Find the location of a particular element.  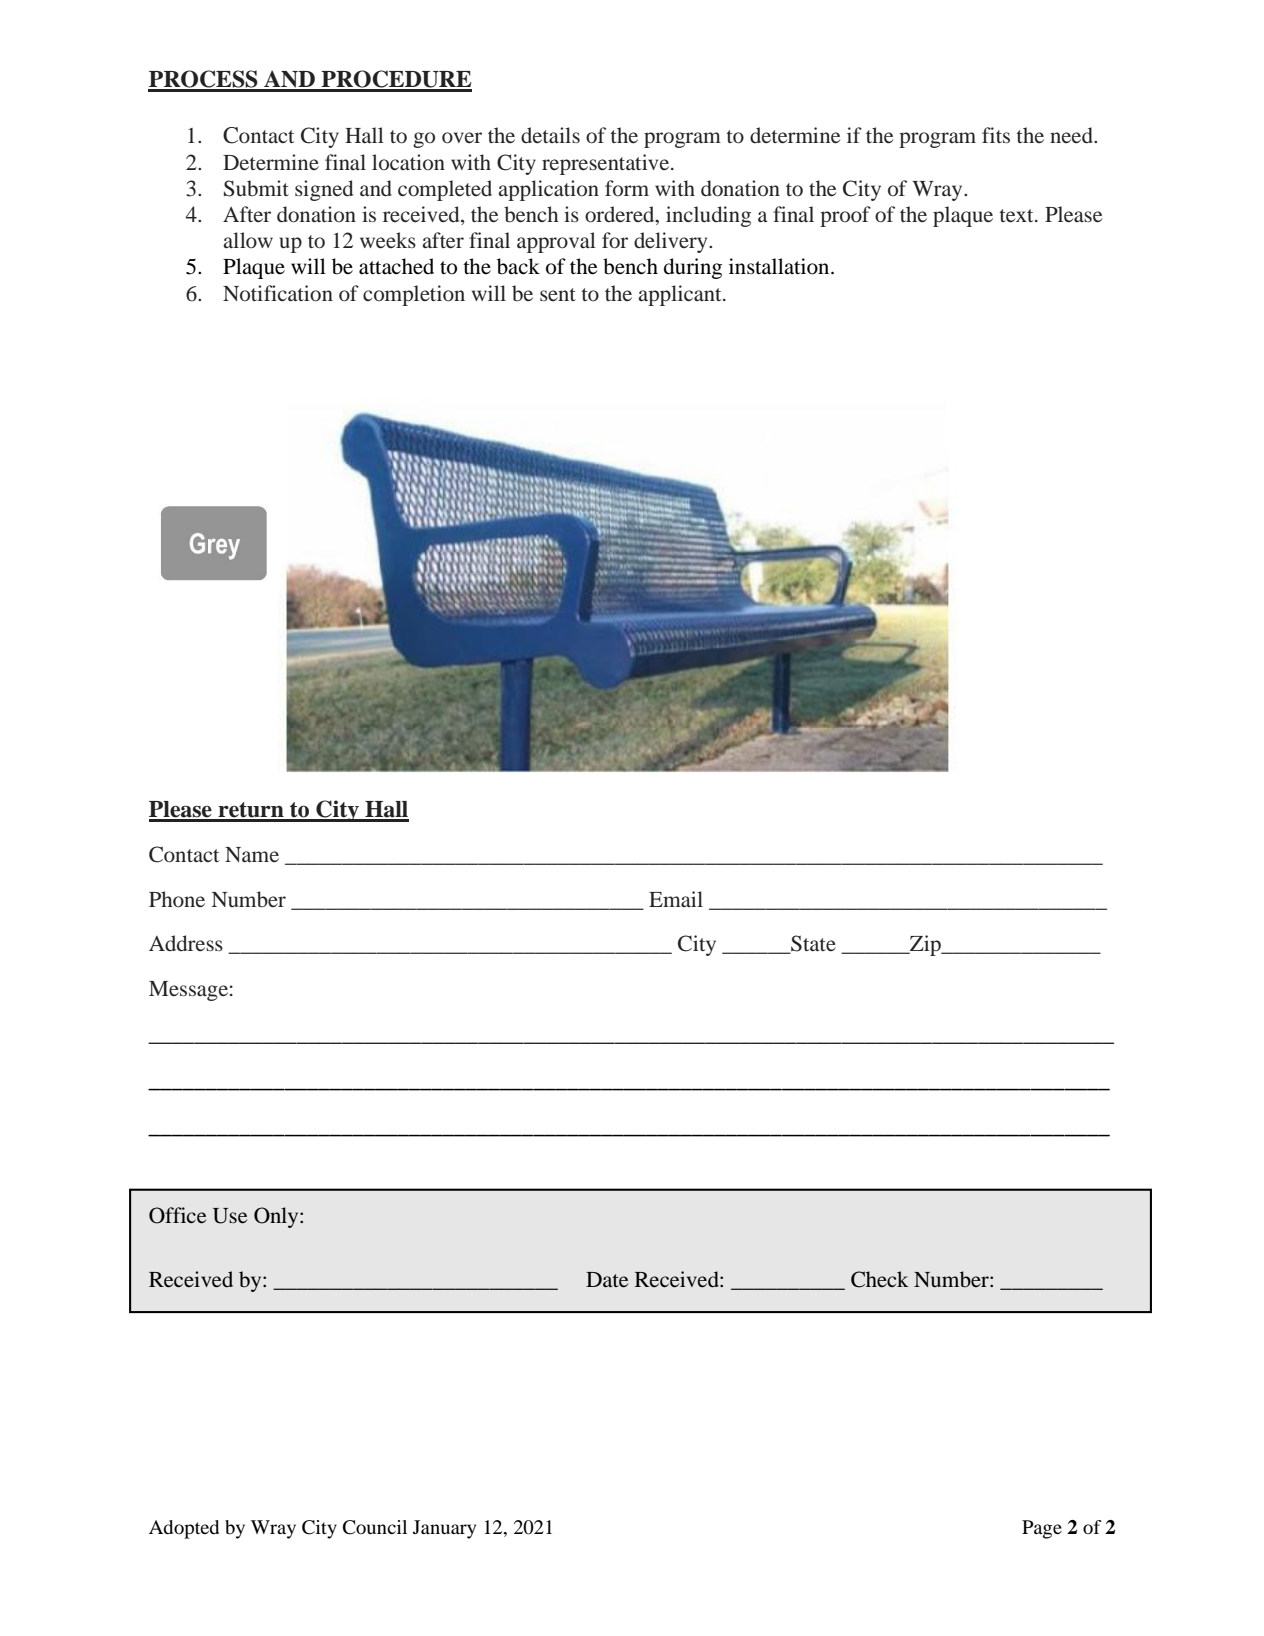

Email is located at coordinates (676, 899).
